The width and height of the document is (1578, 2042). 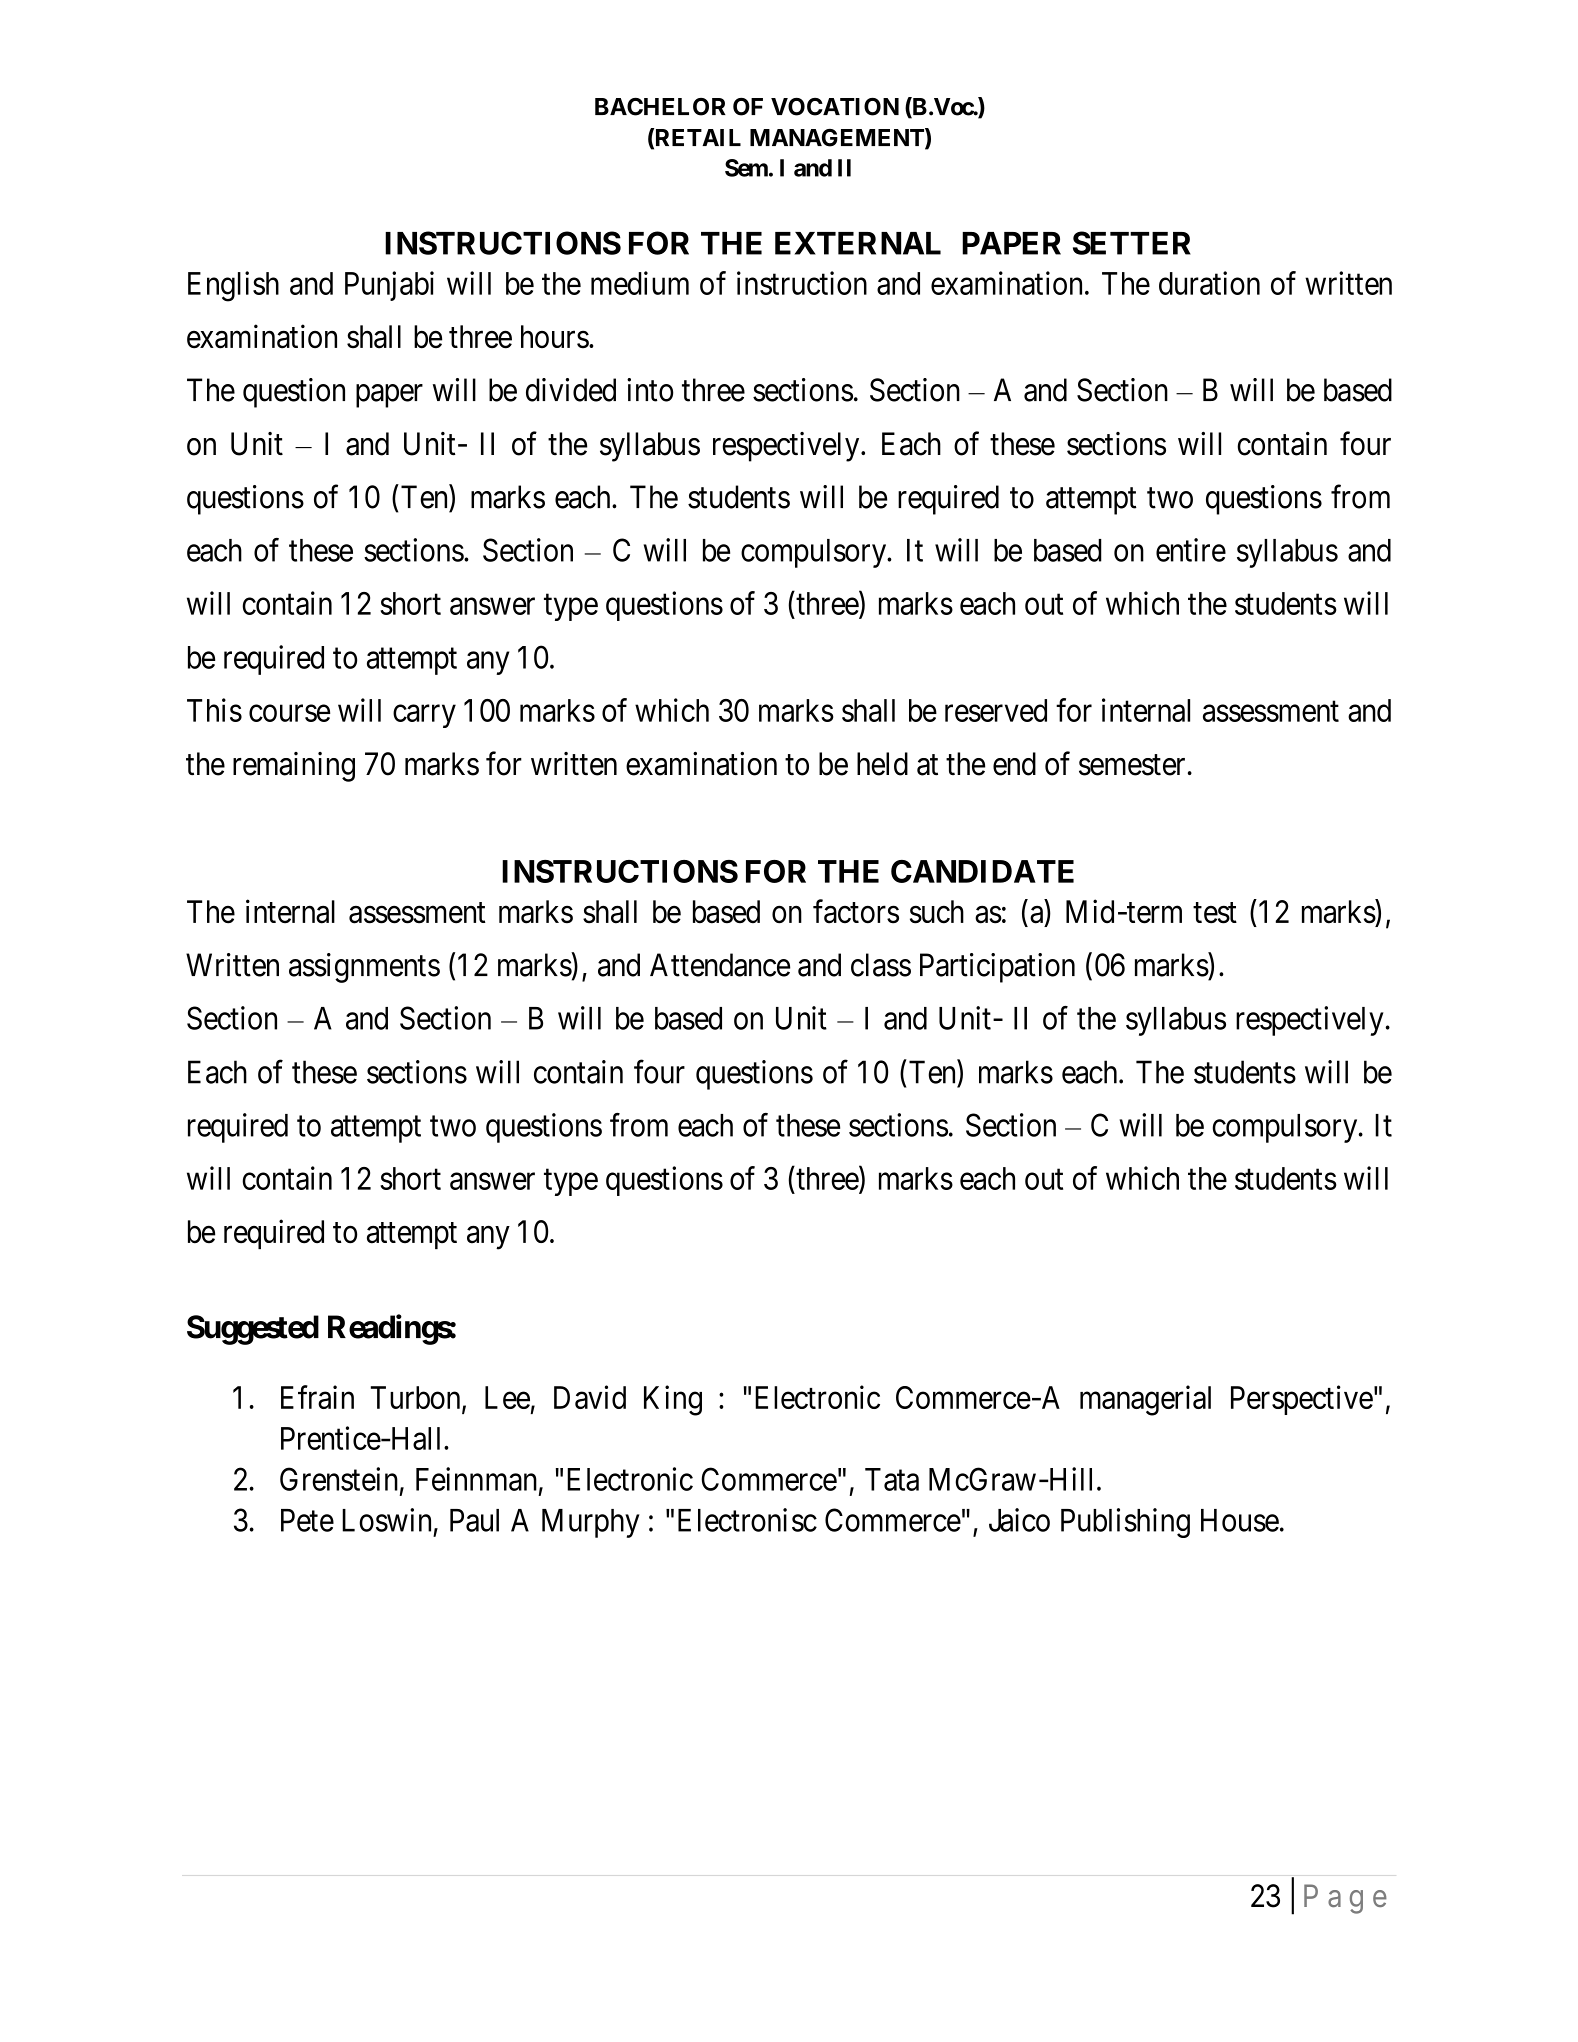 I want to click on Participation, so click(x=997, y=968).
